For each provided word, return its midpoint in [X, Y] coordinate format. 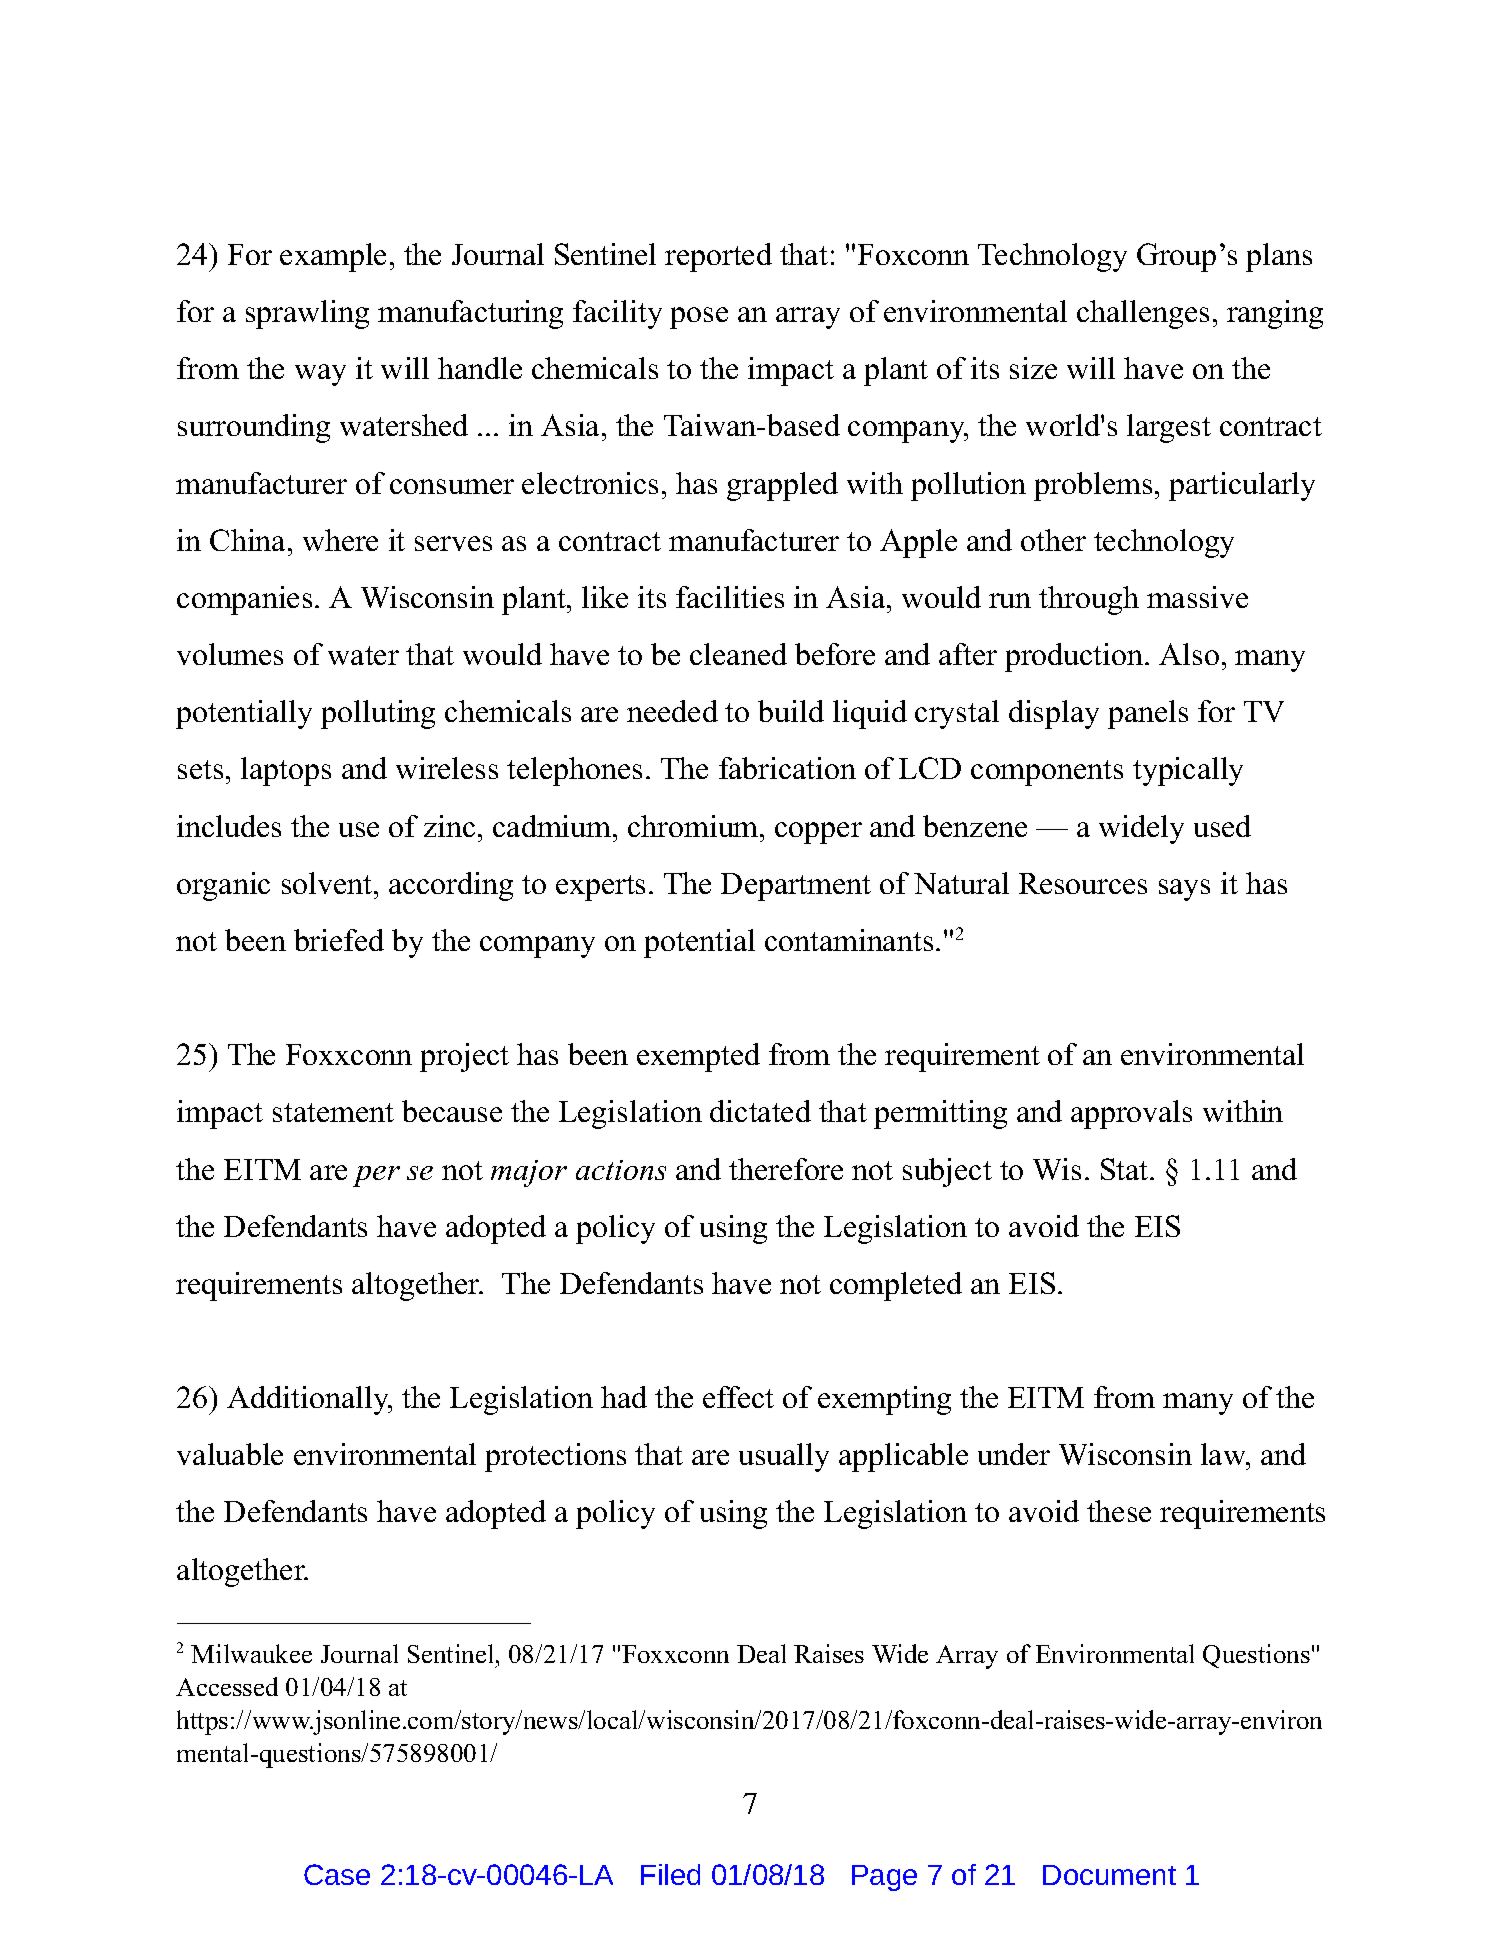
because [452, 1111]
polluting [378, 714]
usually [784, 1457]
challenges [1143, 314]
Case [337, 1874]
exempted [698, 1057]
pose [699, 318]
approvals [1131, 1114]
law [1224, 1454]
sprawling [307, 314]
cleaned [738, 654]
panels [1148, 714]
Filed [670, 1874]
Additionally [309, 1400]
